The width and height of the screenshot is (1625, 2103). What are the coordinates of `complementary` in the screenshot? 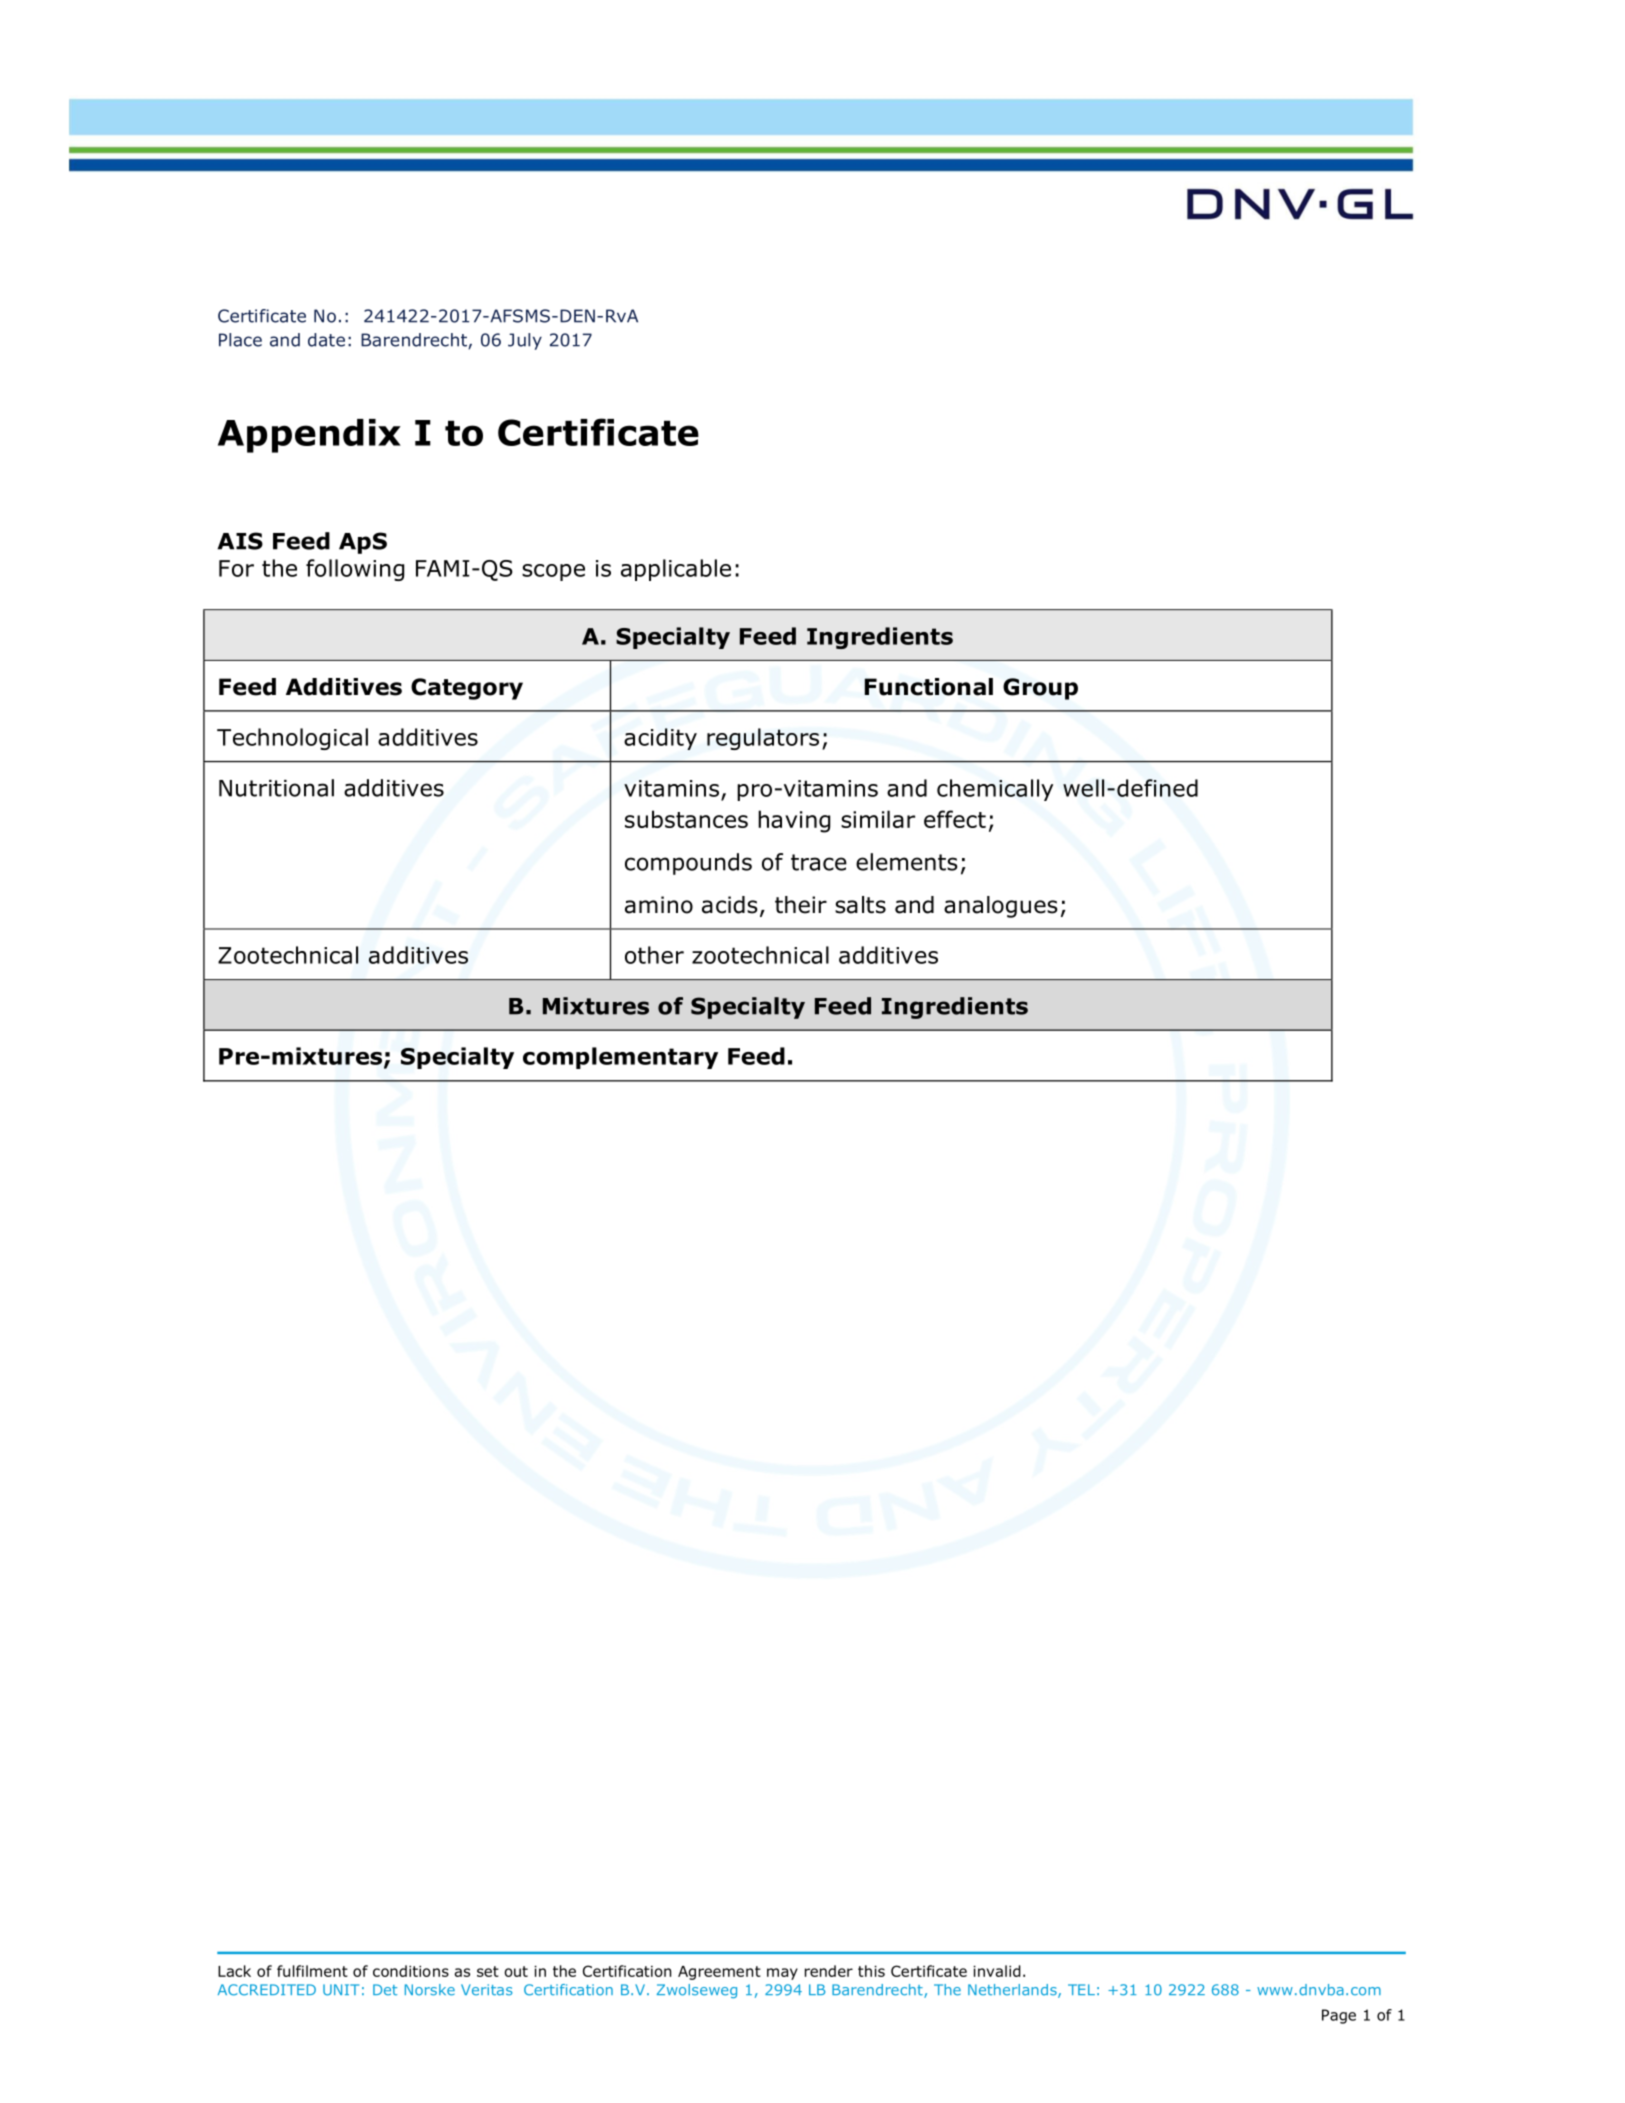 It's located at (620, 1058).
